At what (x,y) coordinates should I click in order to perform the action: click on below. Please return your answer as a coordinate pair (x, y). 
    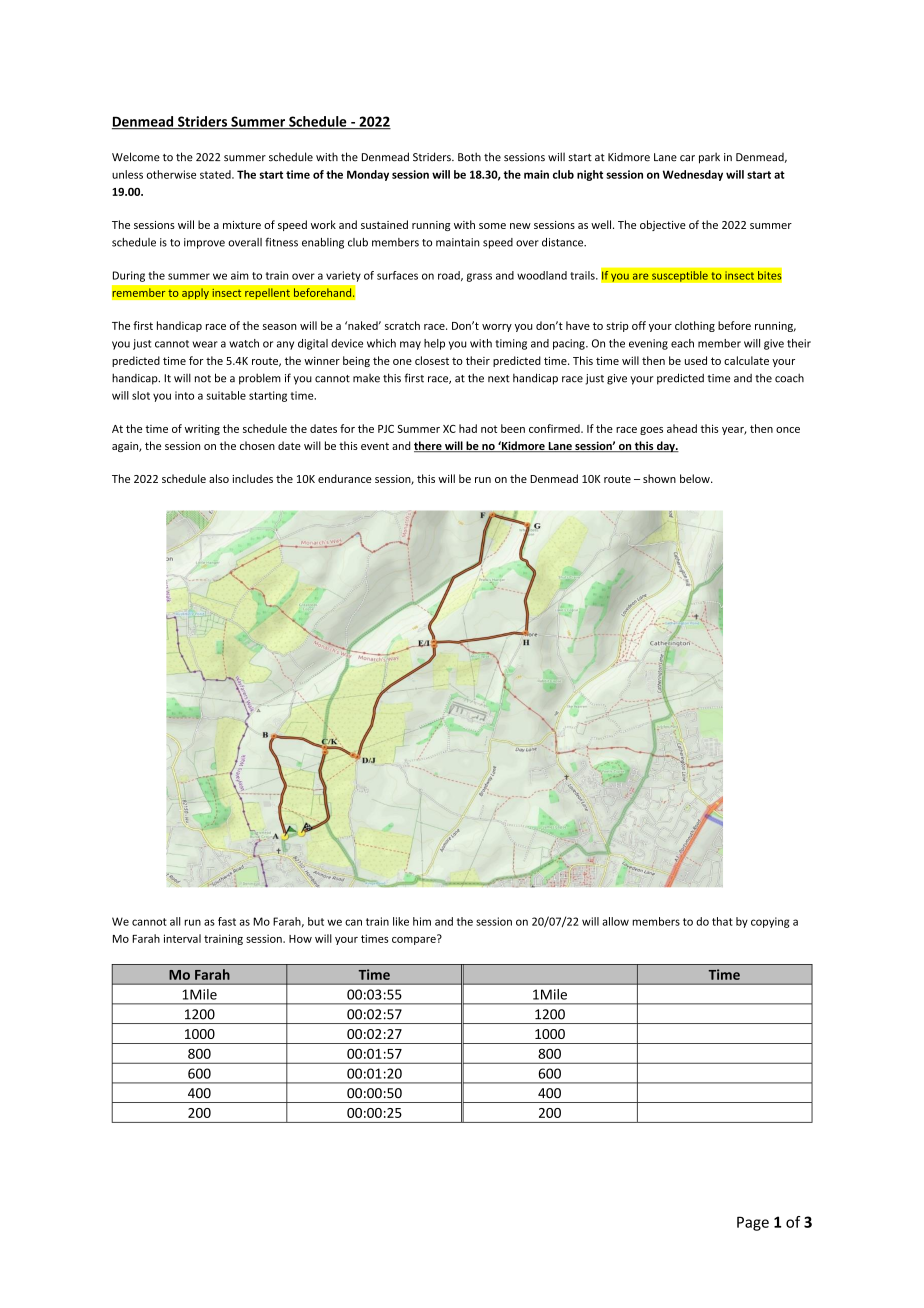
    Looking at the image, I should click on (696, 478).
